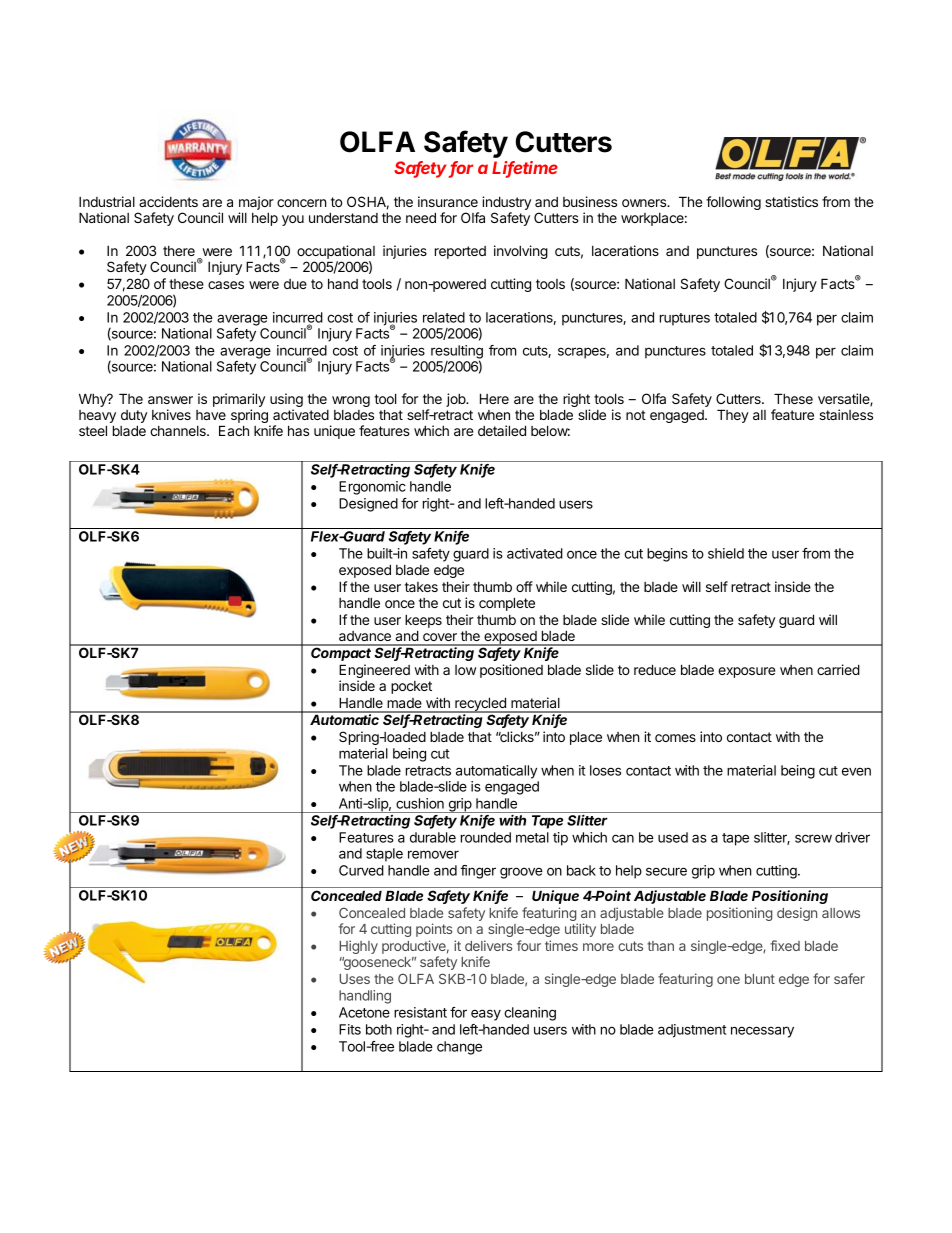 The width and height of the screenshot is (952, 1233). What do you see at coordinates (448, 201) in the screenshot?
I see `insurance` at bounding box center [448, 201].
